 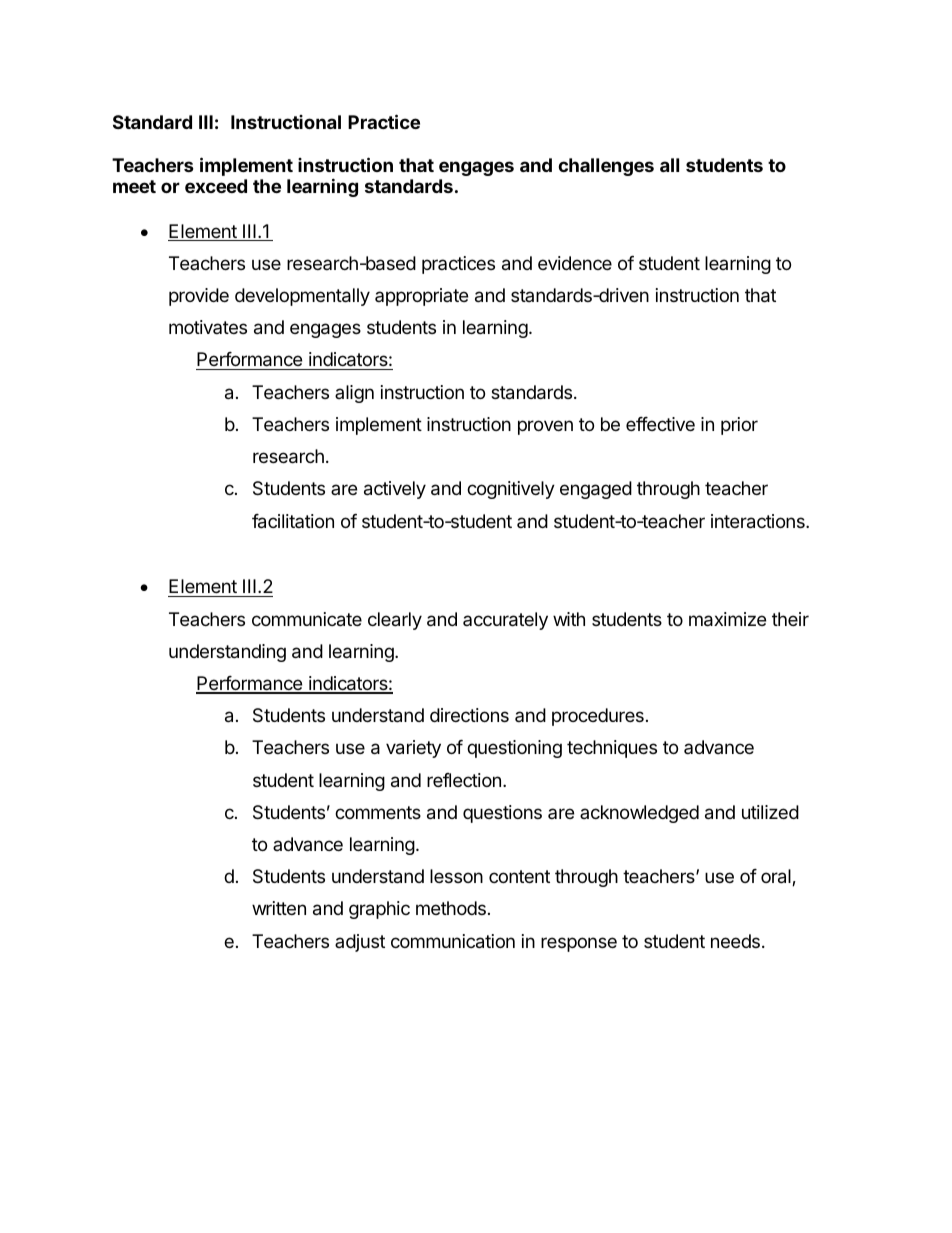 I want to click on facilitation, so click(x=293, y=521).
